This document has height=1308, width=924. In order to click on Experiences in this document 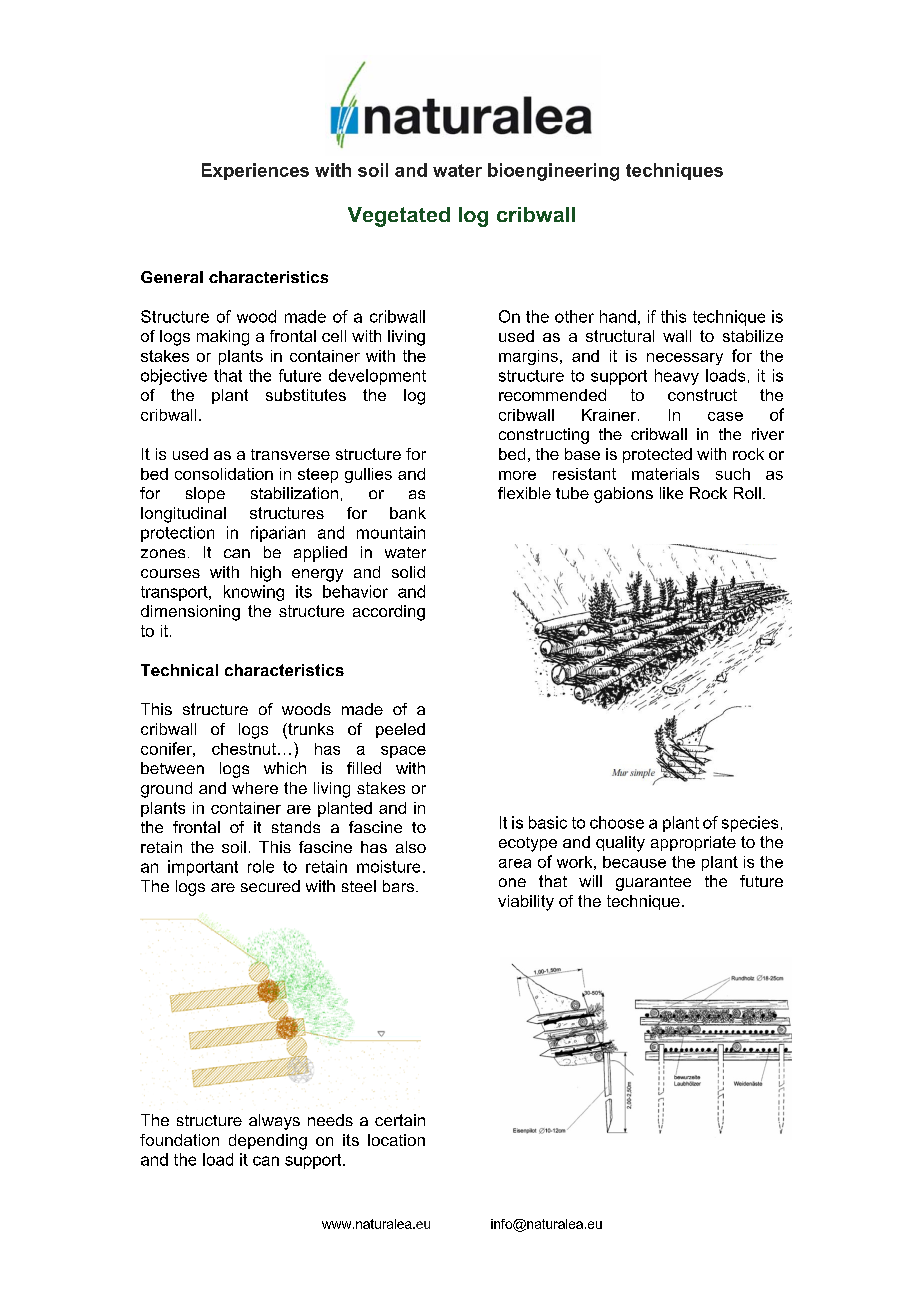, I will do `click(255, 171)`.
